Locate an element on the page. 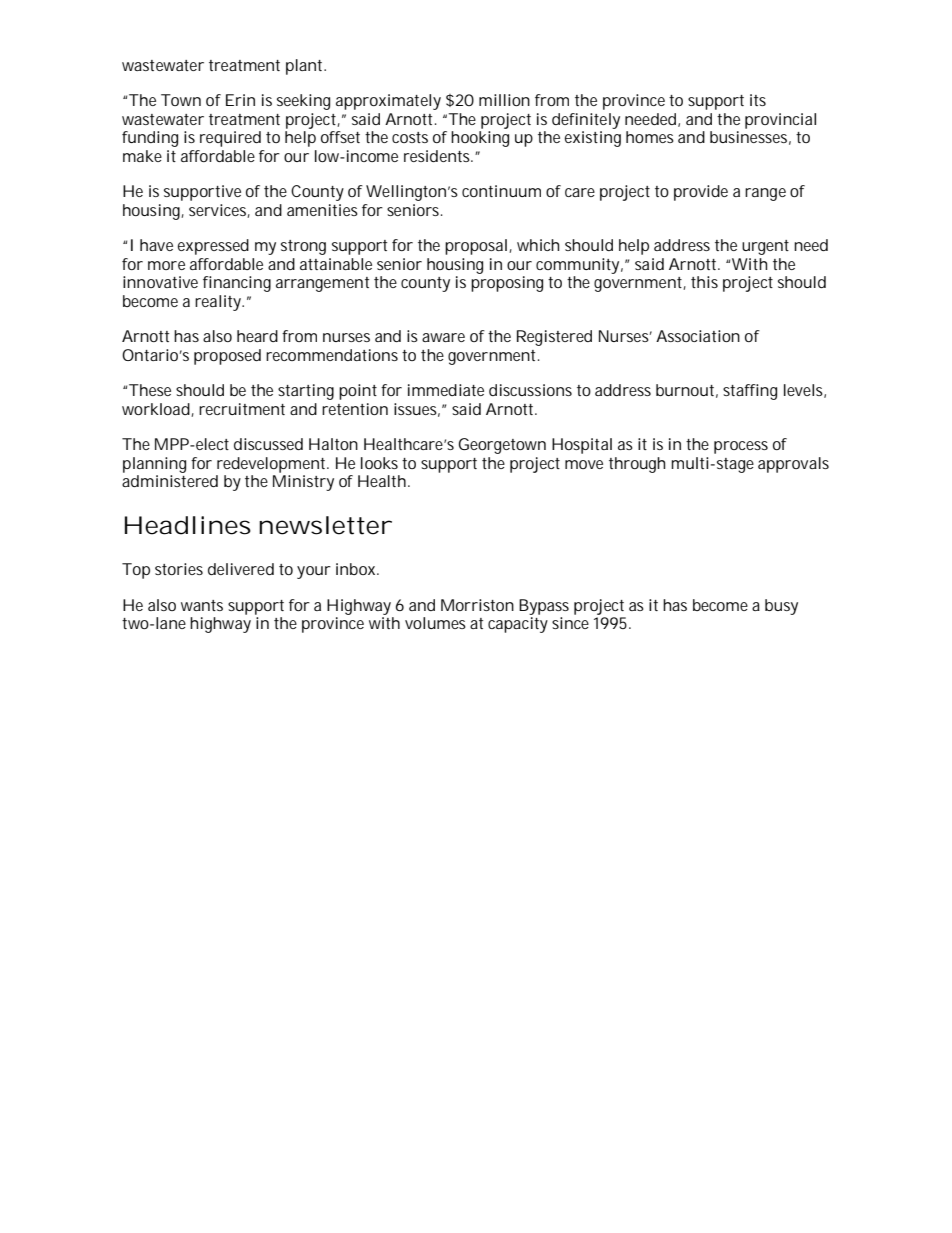 The width and height of the page is (952, 1233). Erin is located at coordinates (240, 100).
